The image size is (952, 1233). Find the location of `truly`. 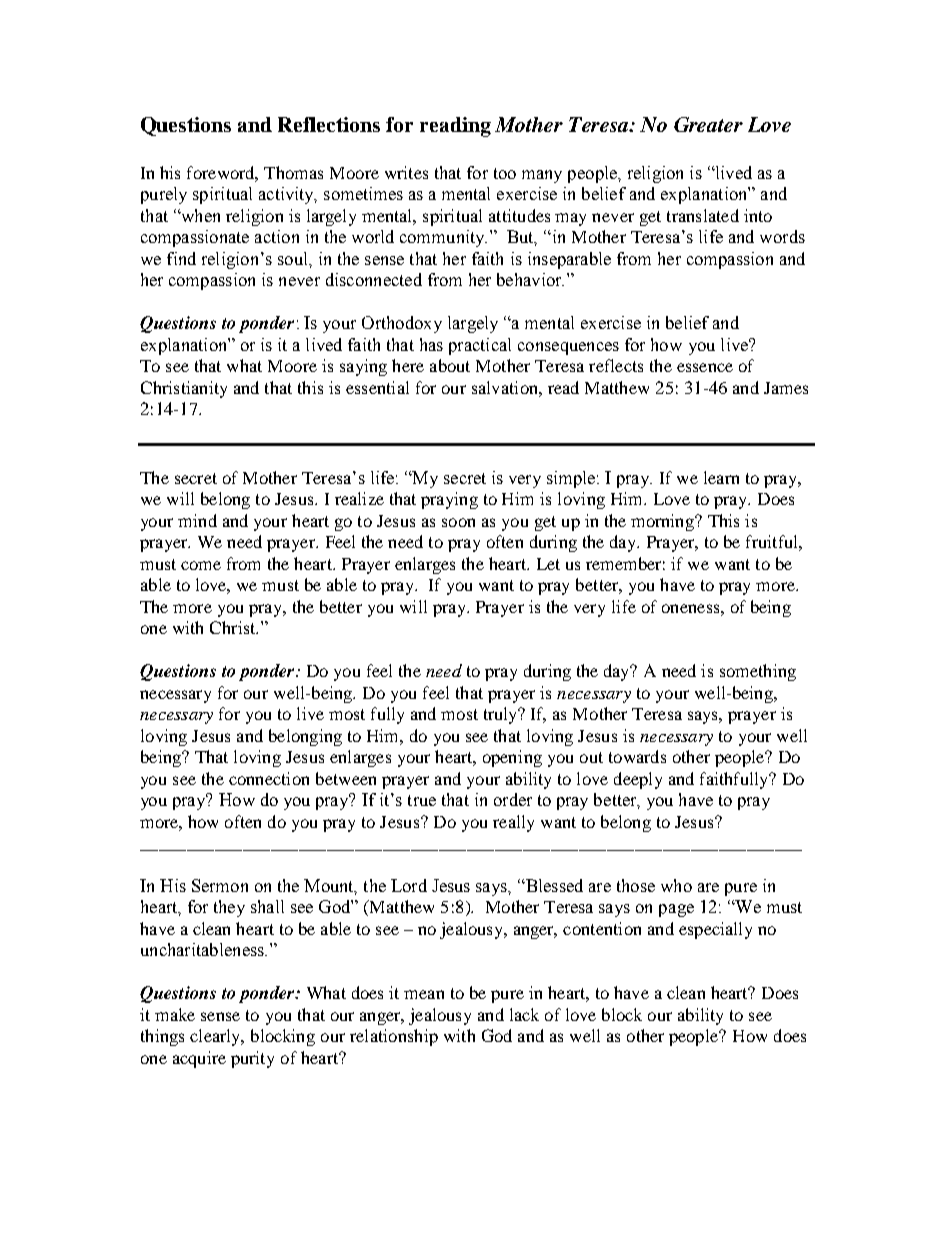

truly is located at coordinates (502, 715).
